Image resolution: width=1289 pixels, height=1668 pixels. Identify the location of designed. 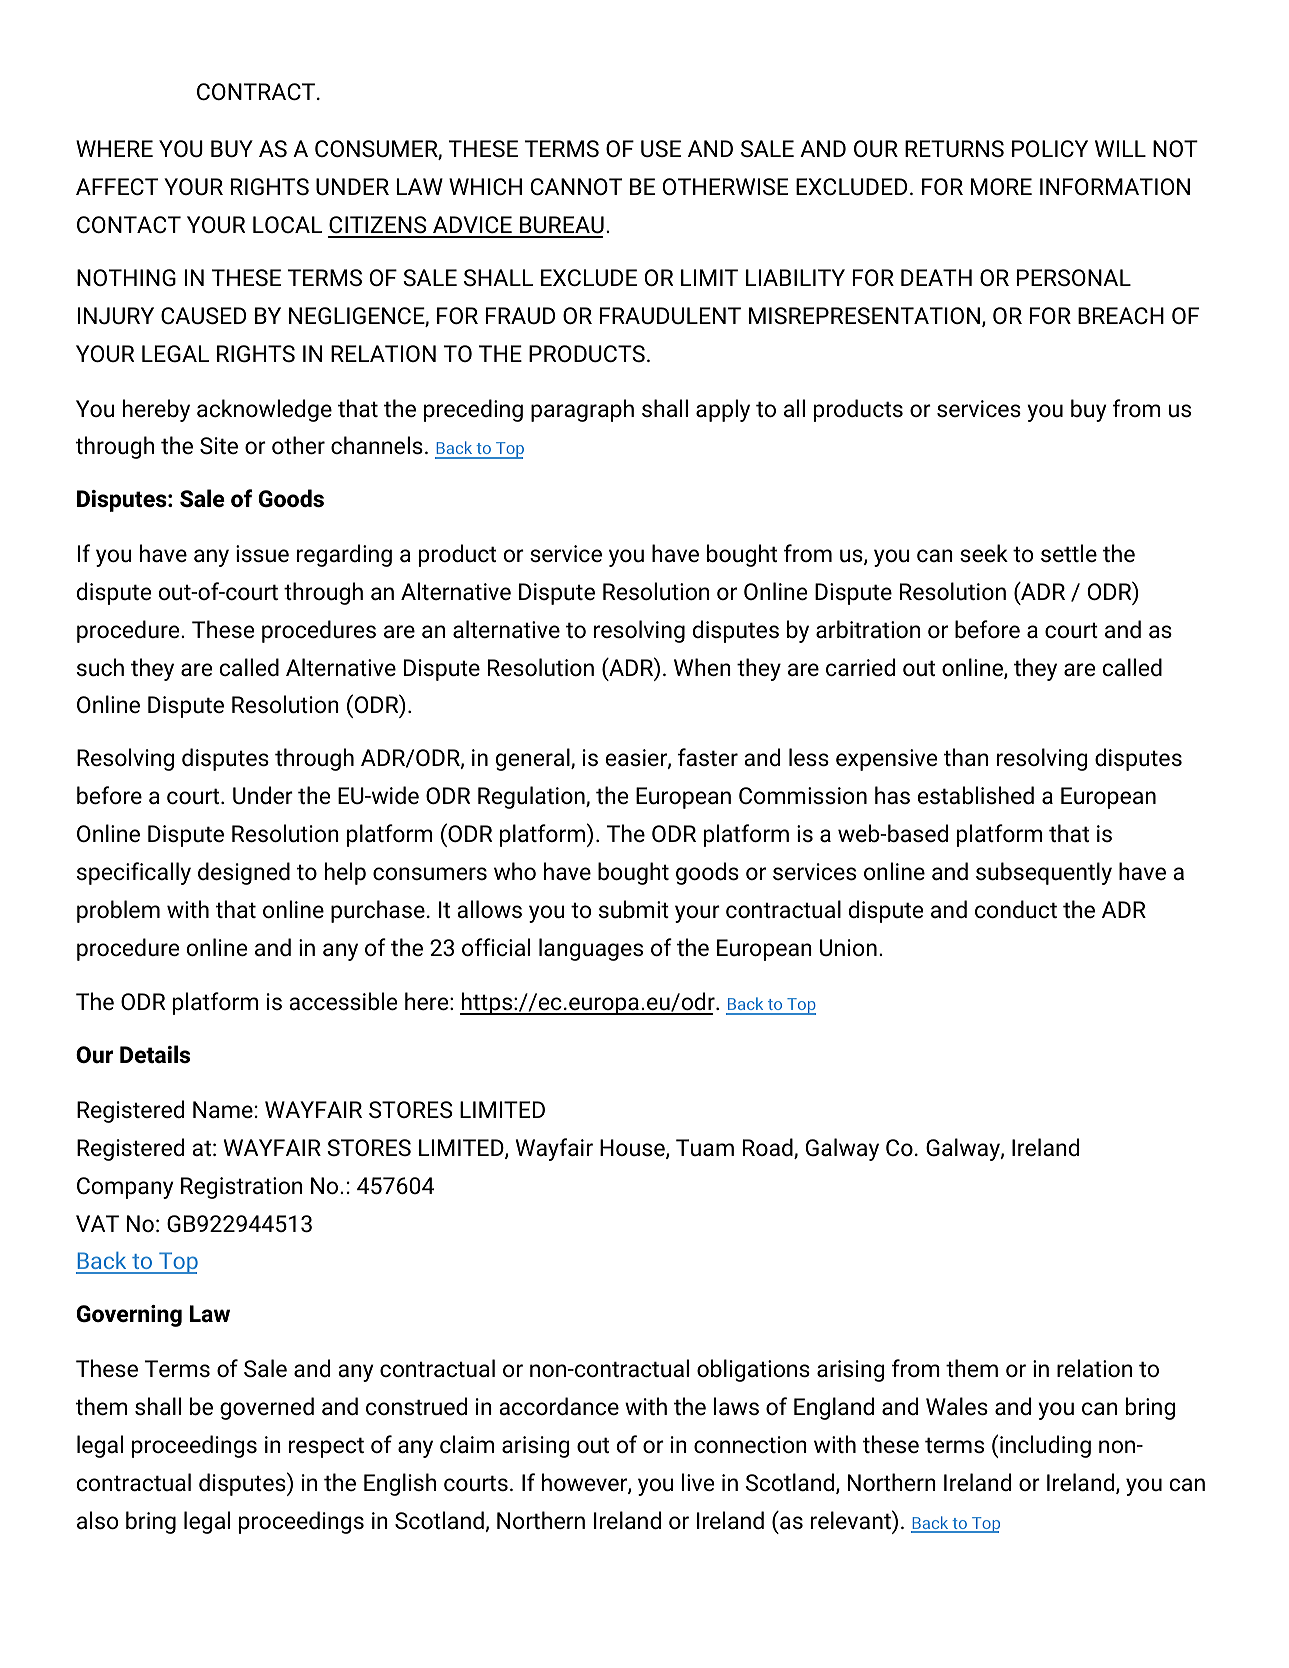
(244, 873).
